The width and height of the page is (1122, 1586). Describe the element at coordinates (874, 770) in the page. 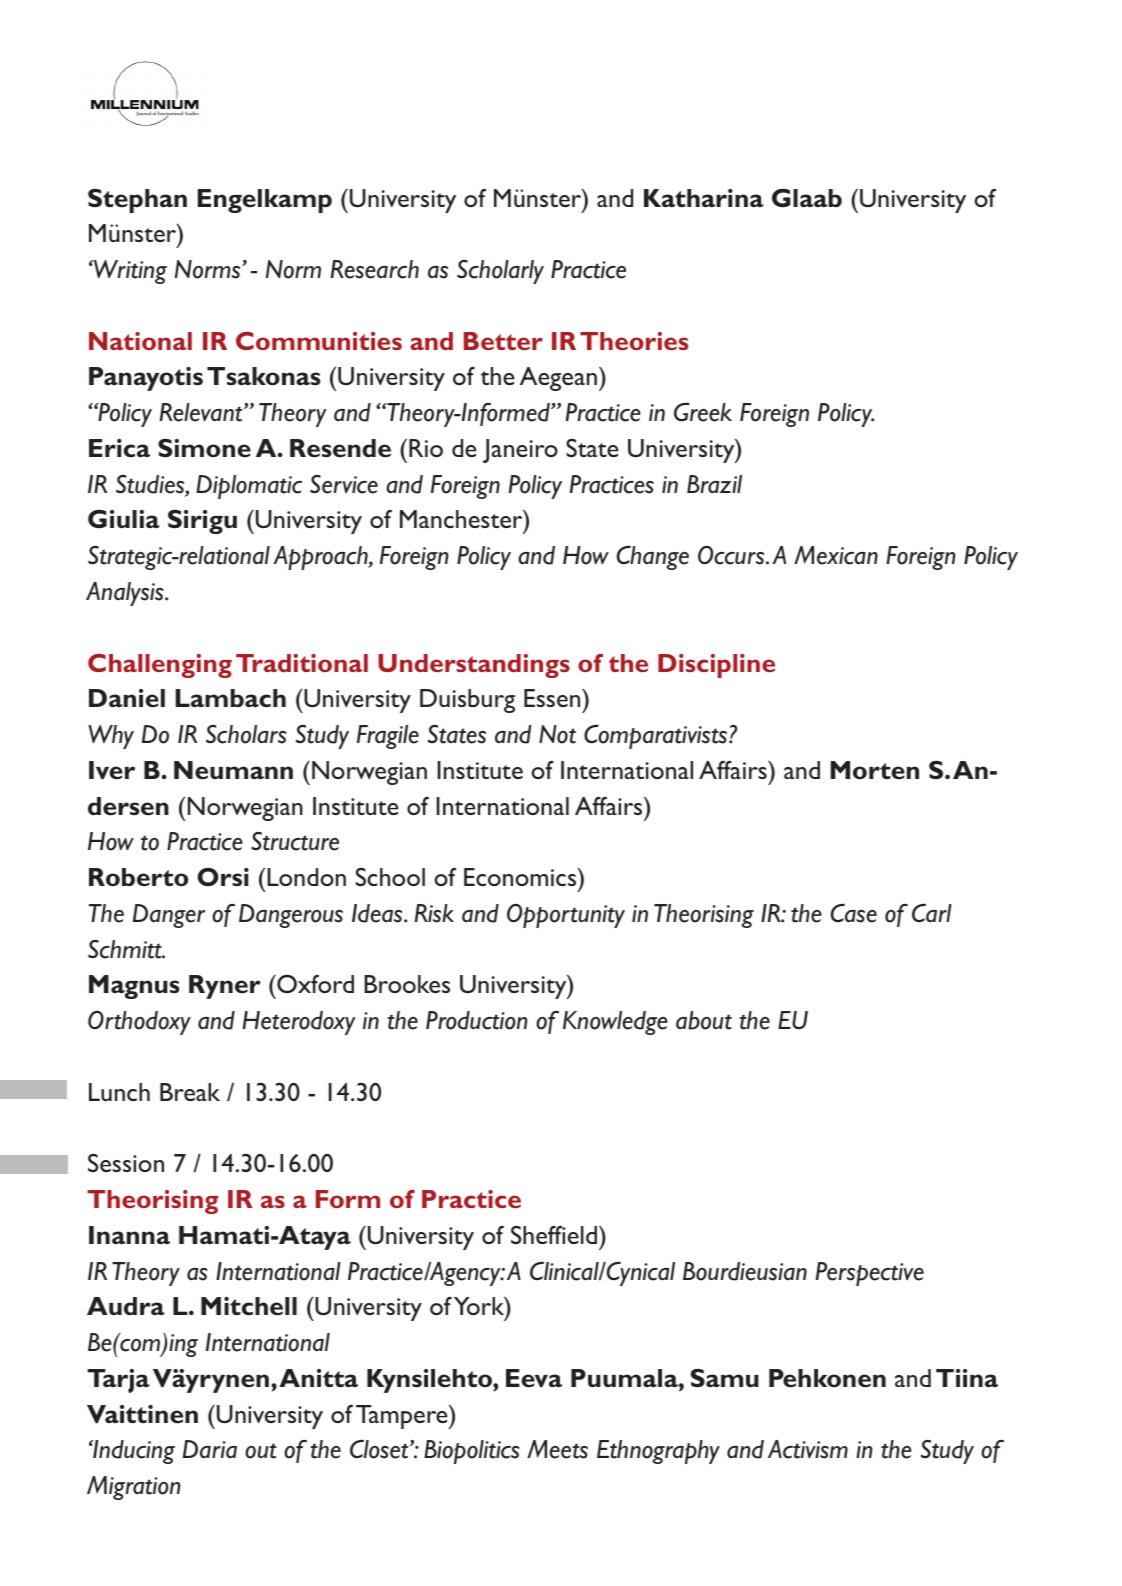

I see `Morten` at that location.
